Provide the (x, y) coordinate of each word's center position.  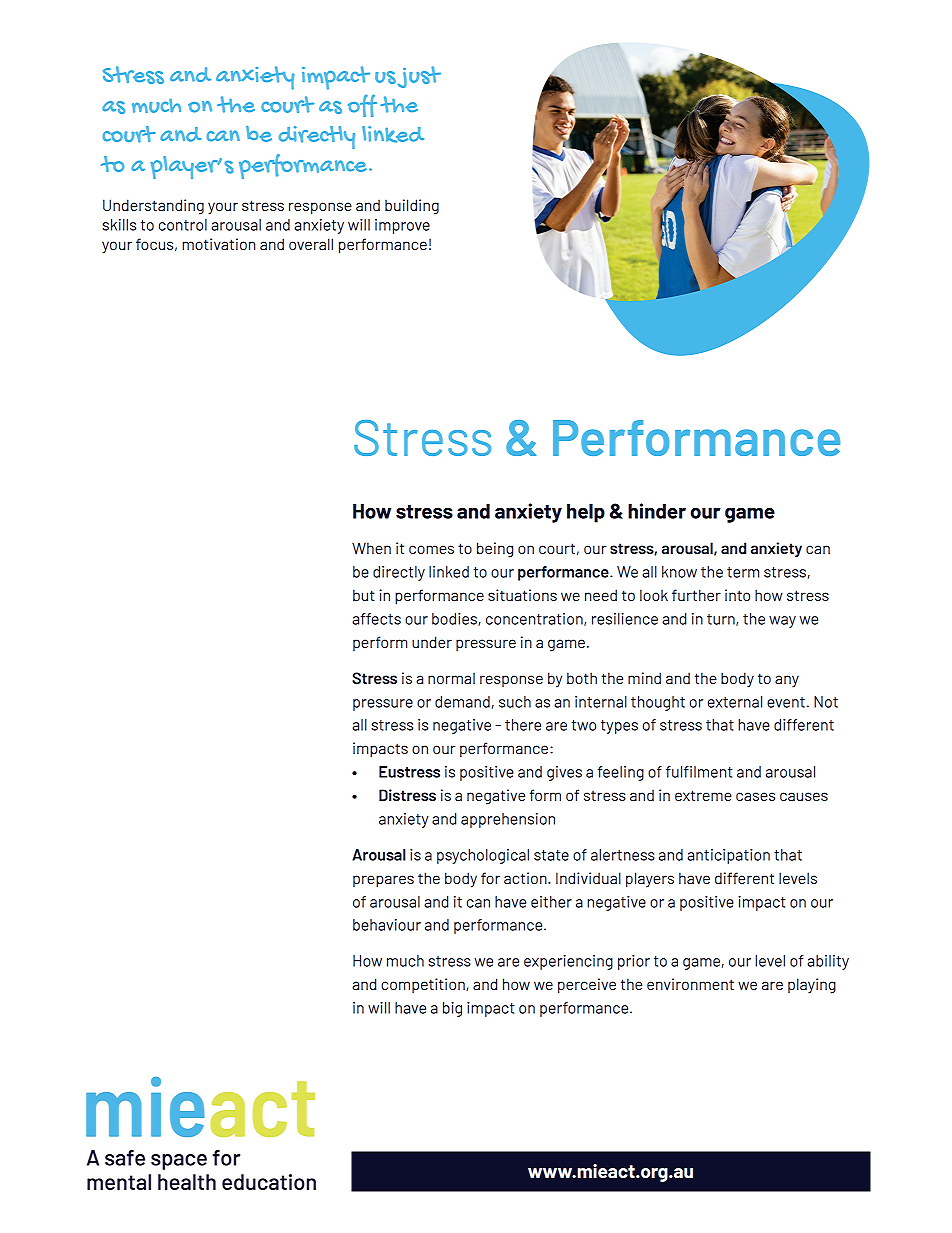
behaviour (387, 925)
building (412, 207)
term (743, 572)
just (419, 77)
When (371, 548)
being (495, 550)
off (362, 105)
